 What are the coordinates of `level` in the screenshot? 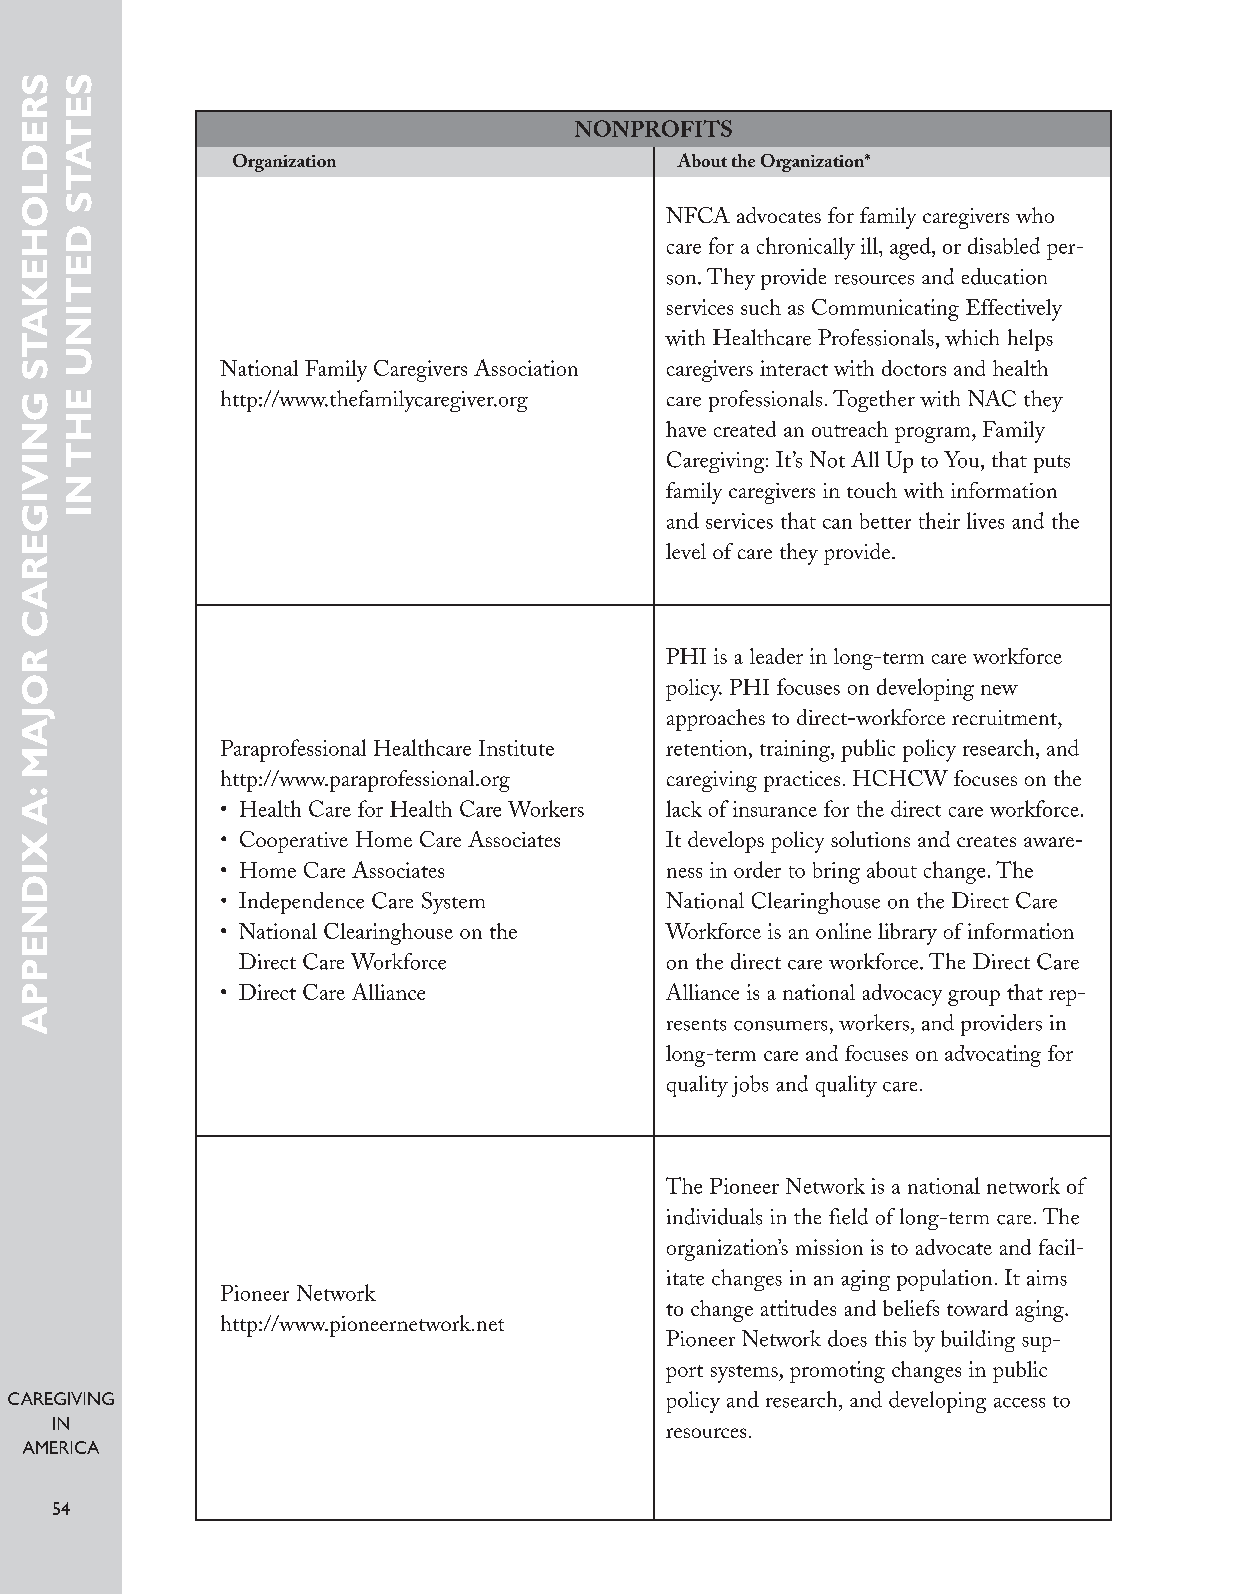 It's located at (686, 551).
